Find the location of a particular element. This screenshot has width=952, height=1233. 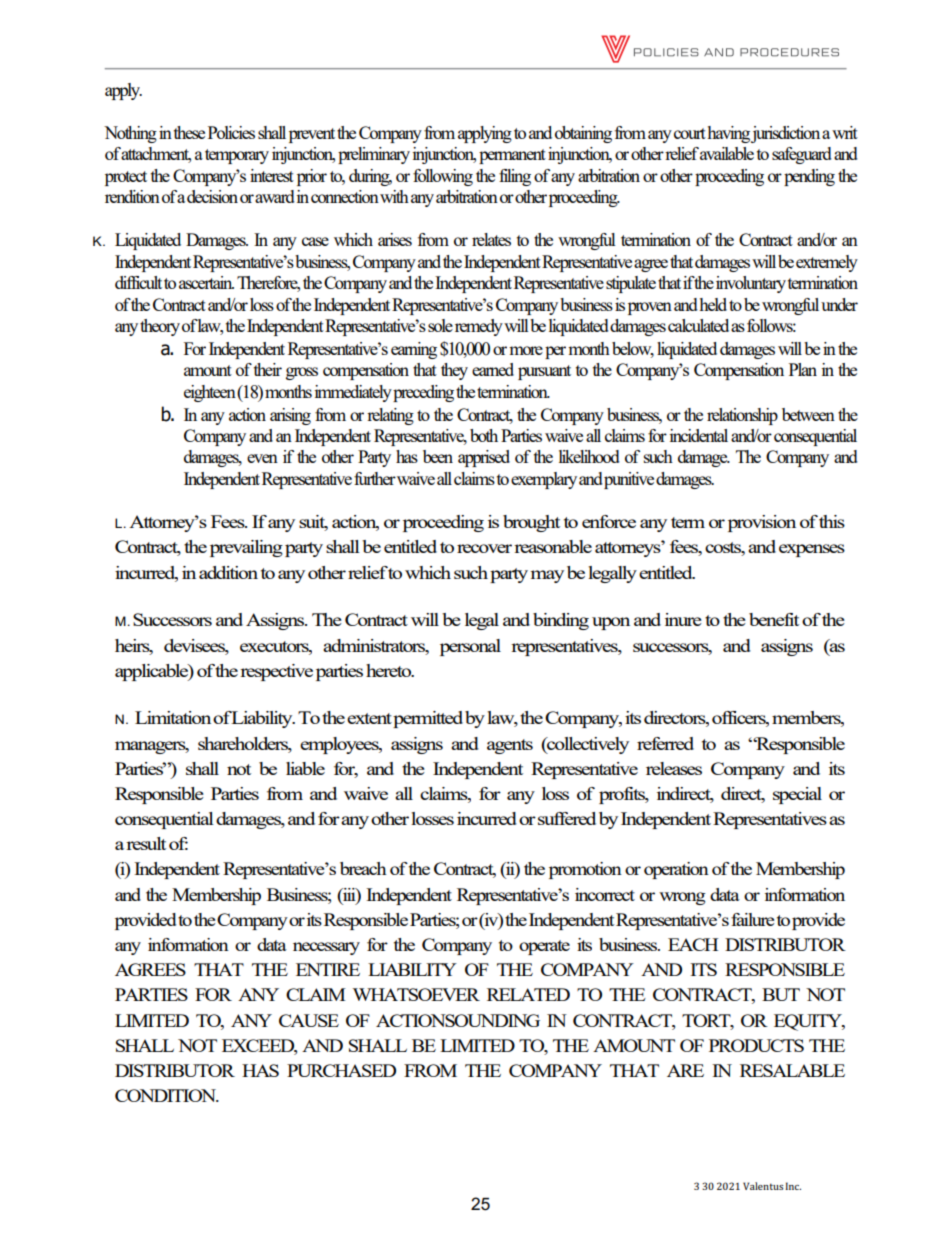

temporary is located at coordinates (237, 156).
